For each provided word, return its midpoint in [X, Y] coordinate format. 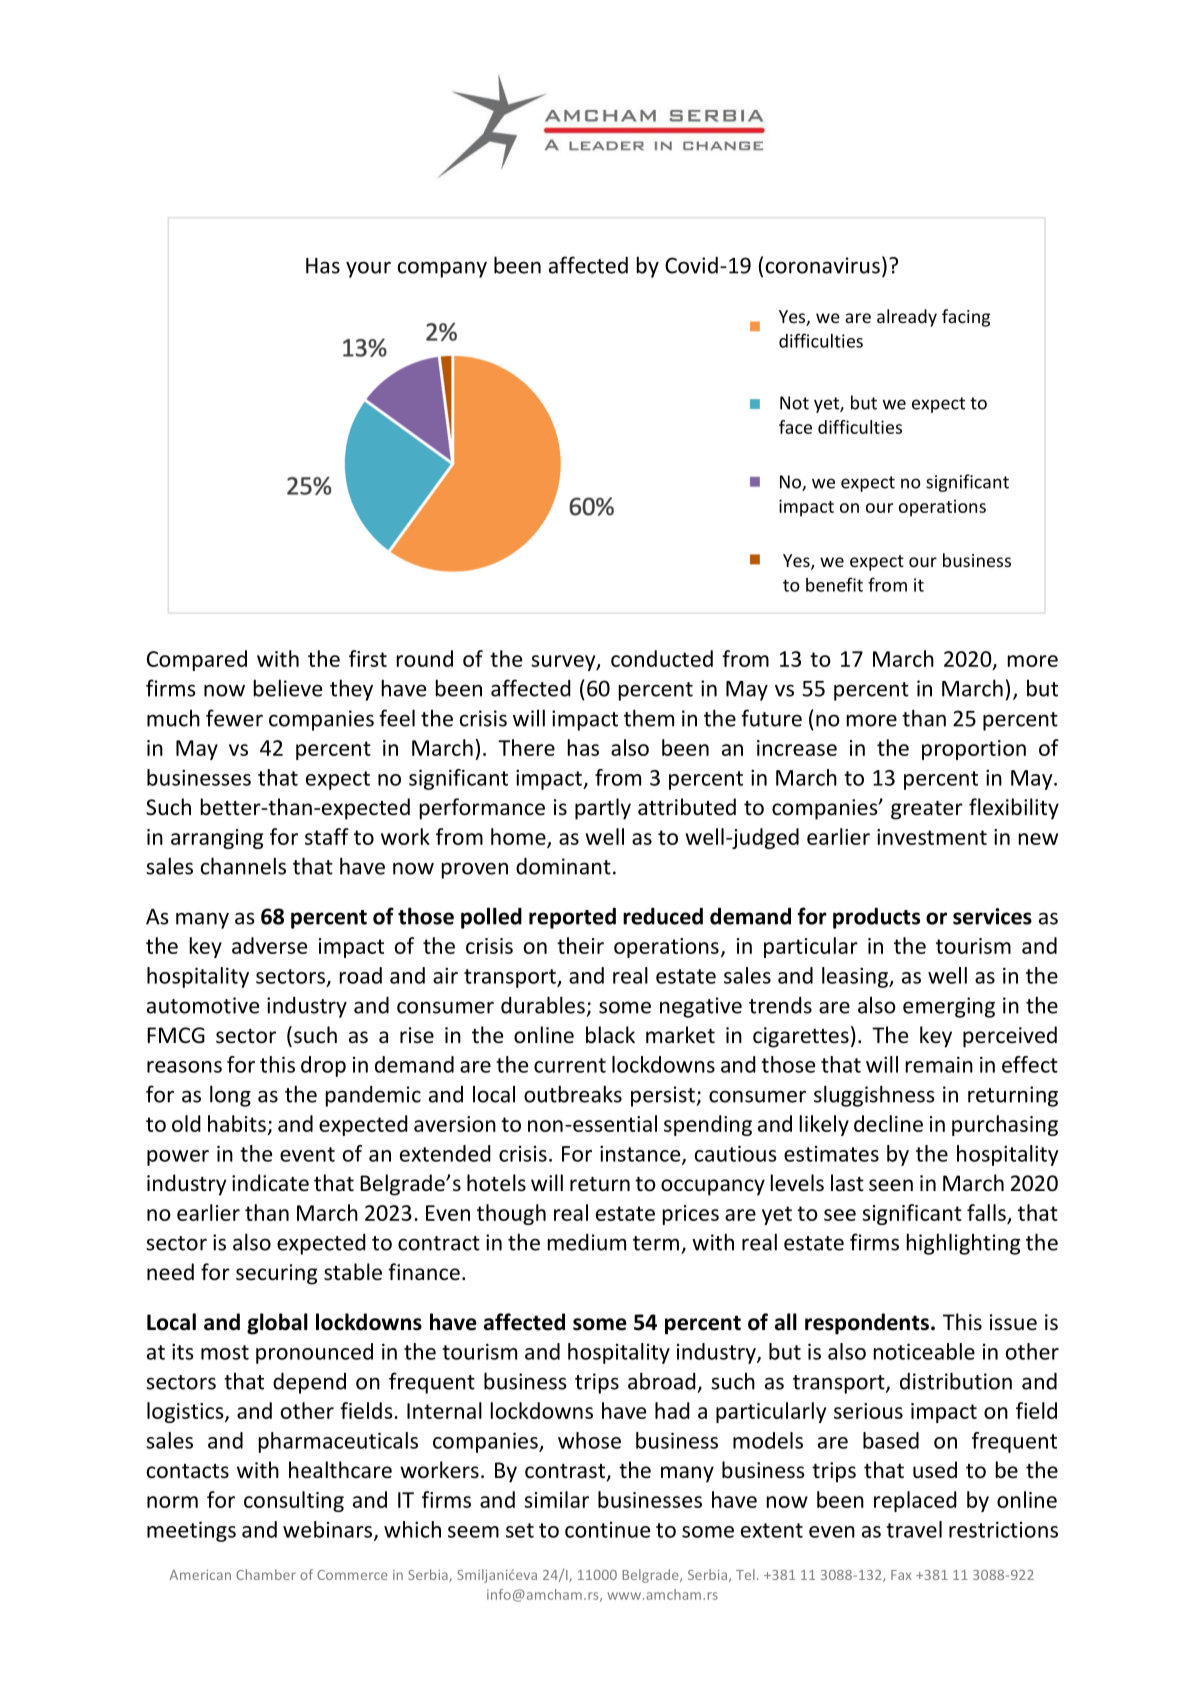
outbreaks [573, 1094]
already [907, 318]
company [442, 269]
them [649, 718]
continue [607, 1530]
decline [888, 1123]
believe [288, 688]
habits [237, 1123]
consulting [294, 1501]
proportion [974, 750]
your [368, 269]
